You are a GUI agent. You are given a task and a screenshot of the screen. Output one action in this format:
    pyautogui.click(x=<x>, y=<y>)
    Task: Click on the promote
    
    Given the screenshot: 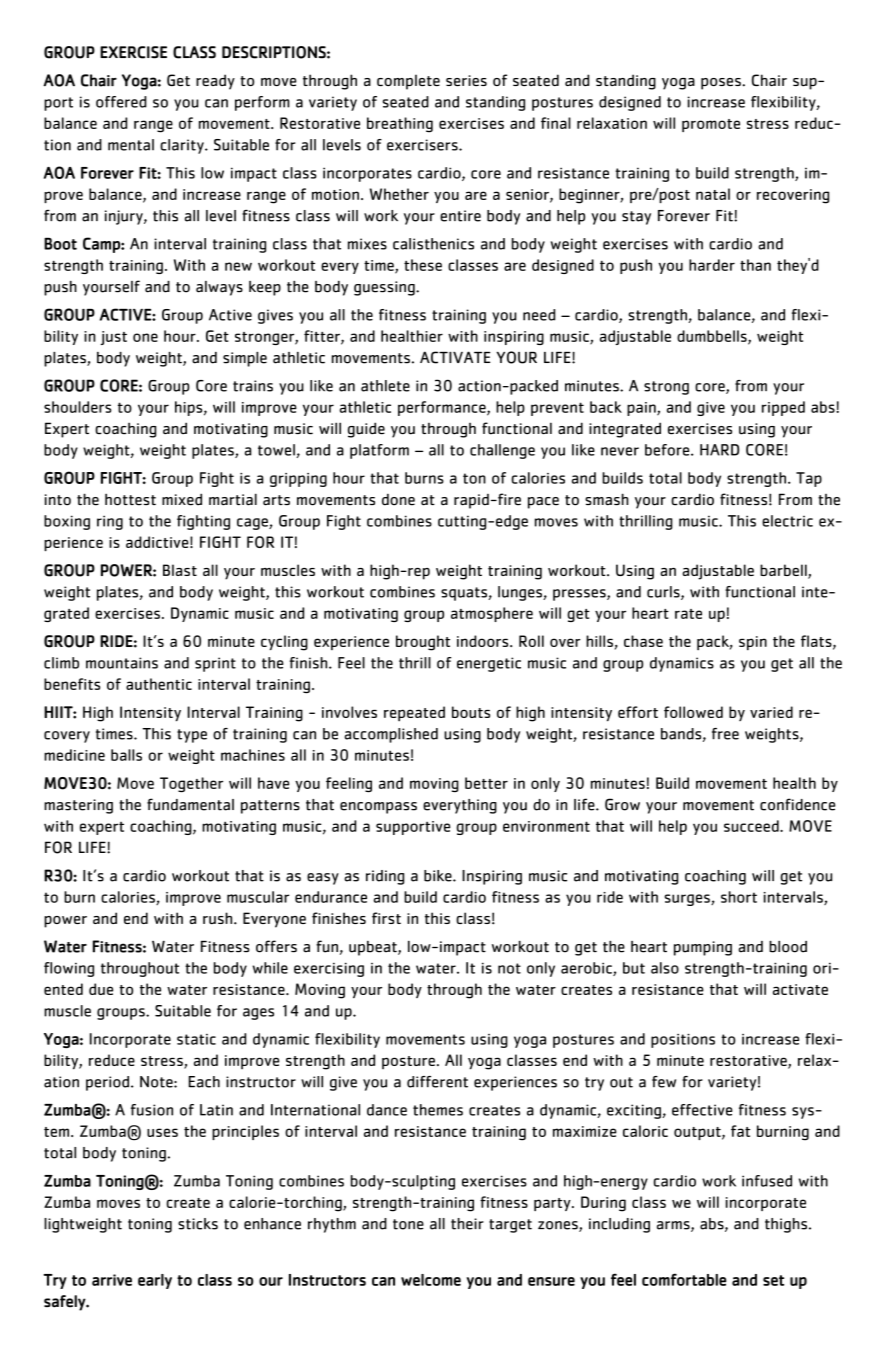 What is the action you would take?
    pyautogui.click(x=711, y=125)
